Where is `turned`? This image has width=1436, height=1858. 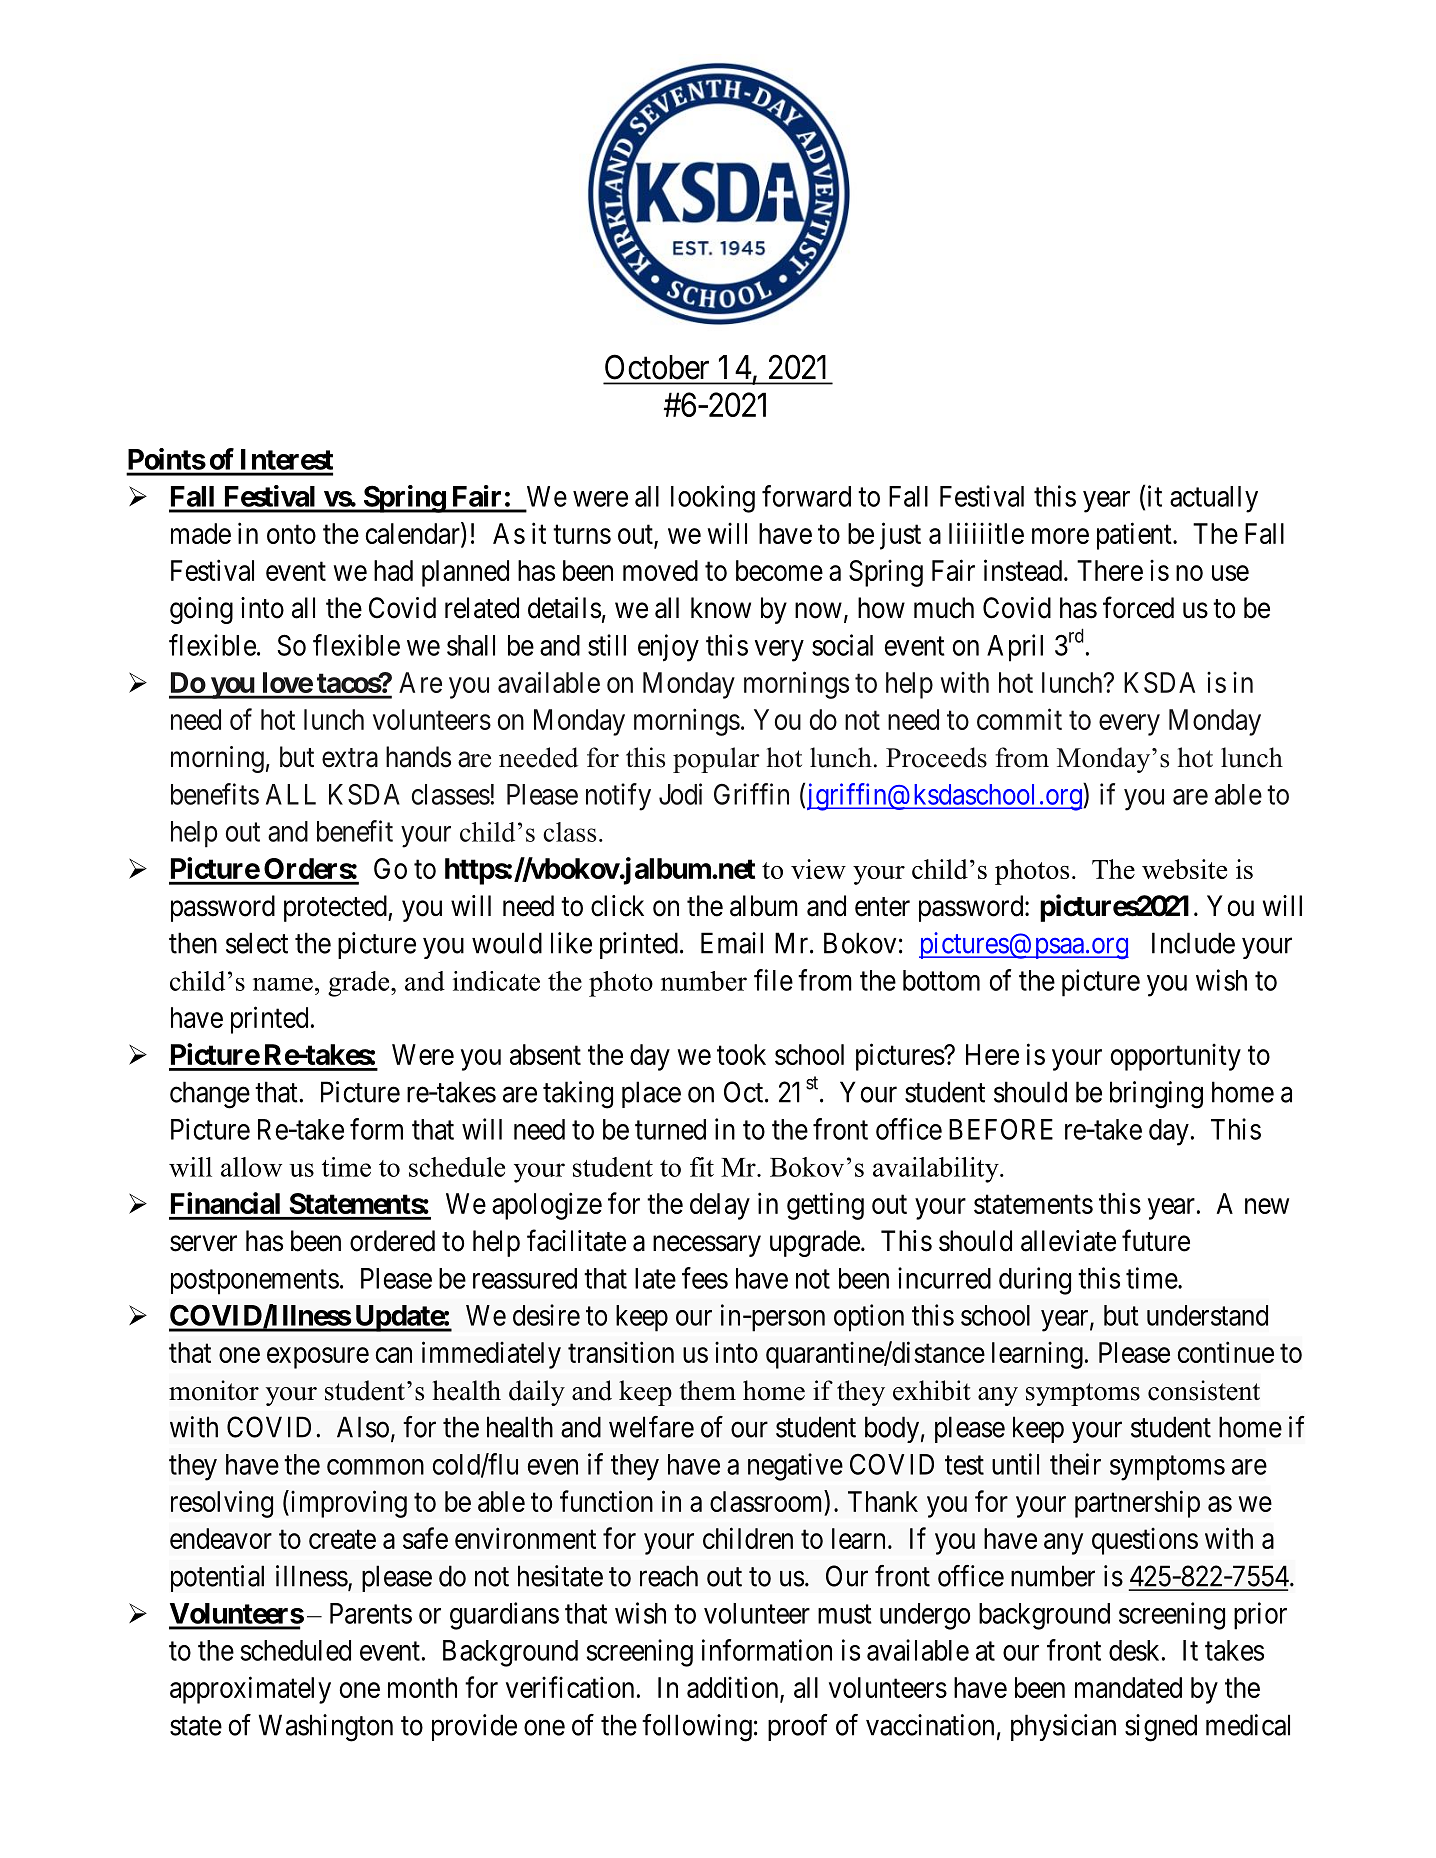
turned is located at coordinates (670, 1129).
